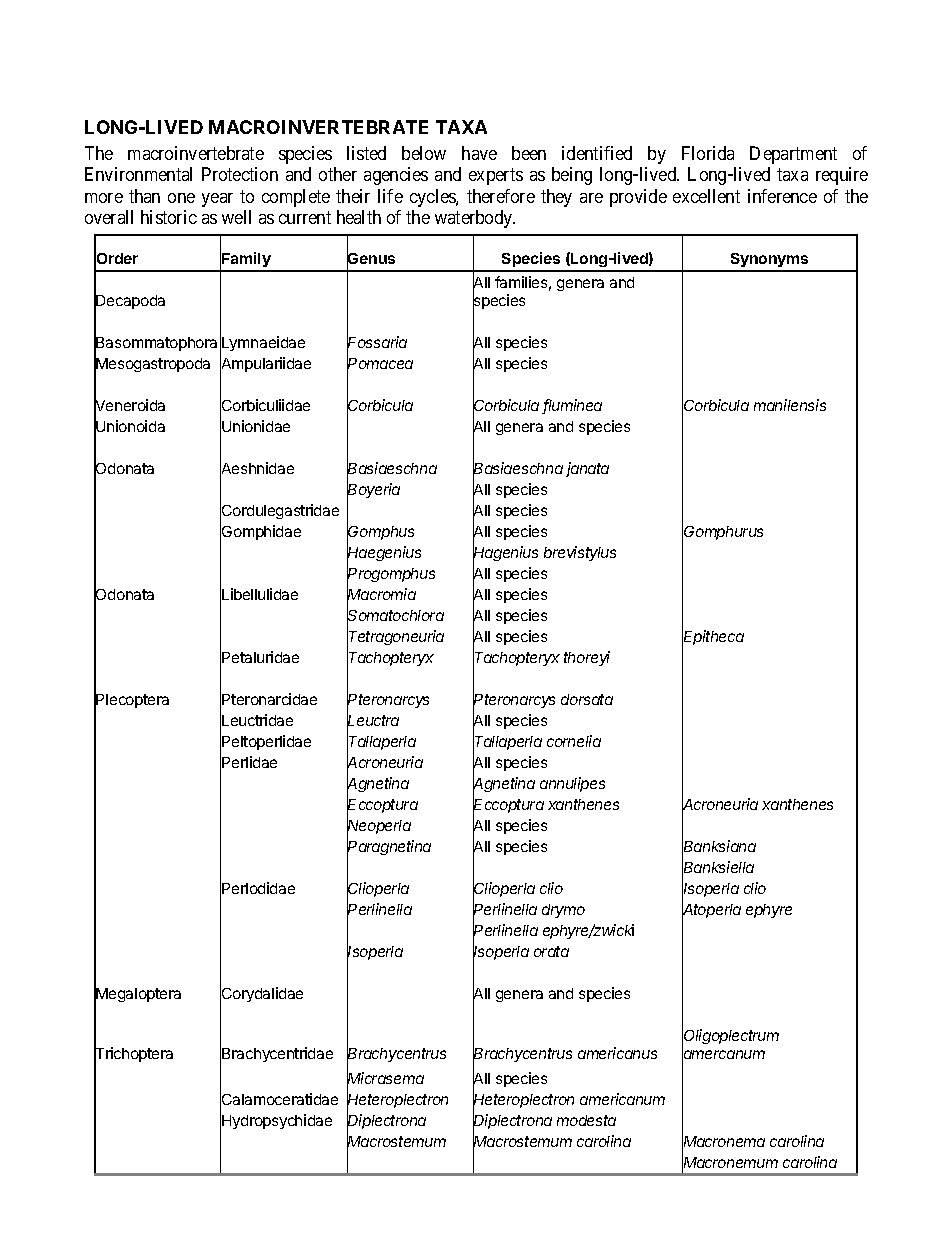  What do you see at coordinates (496, 176) in the document?
I see `experts` at bounding box center [496, 176].
